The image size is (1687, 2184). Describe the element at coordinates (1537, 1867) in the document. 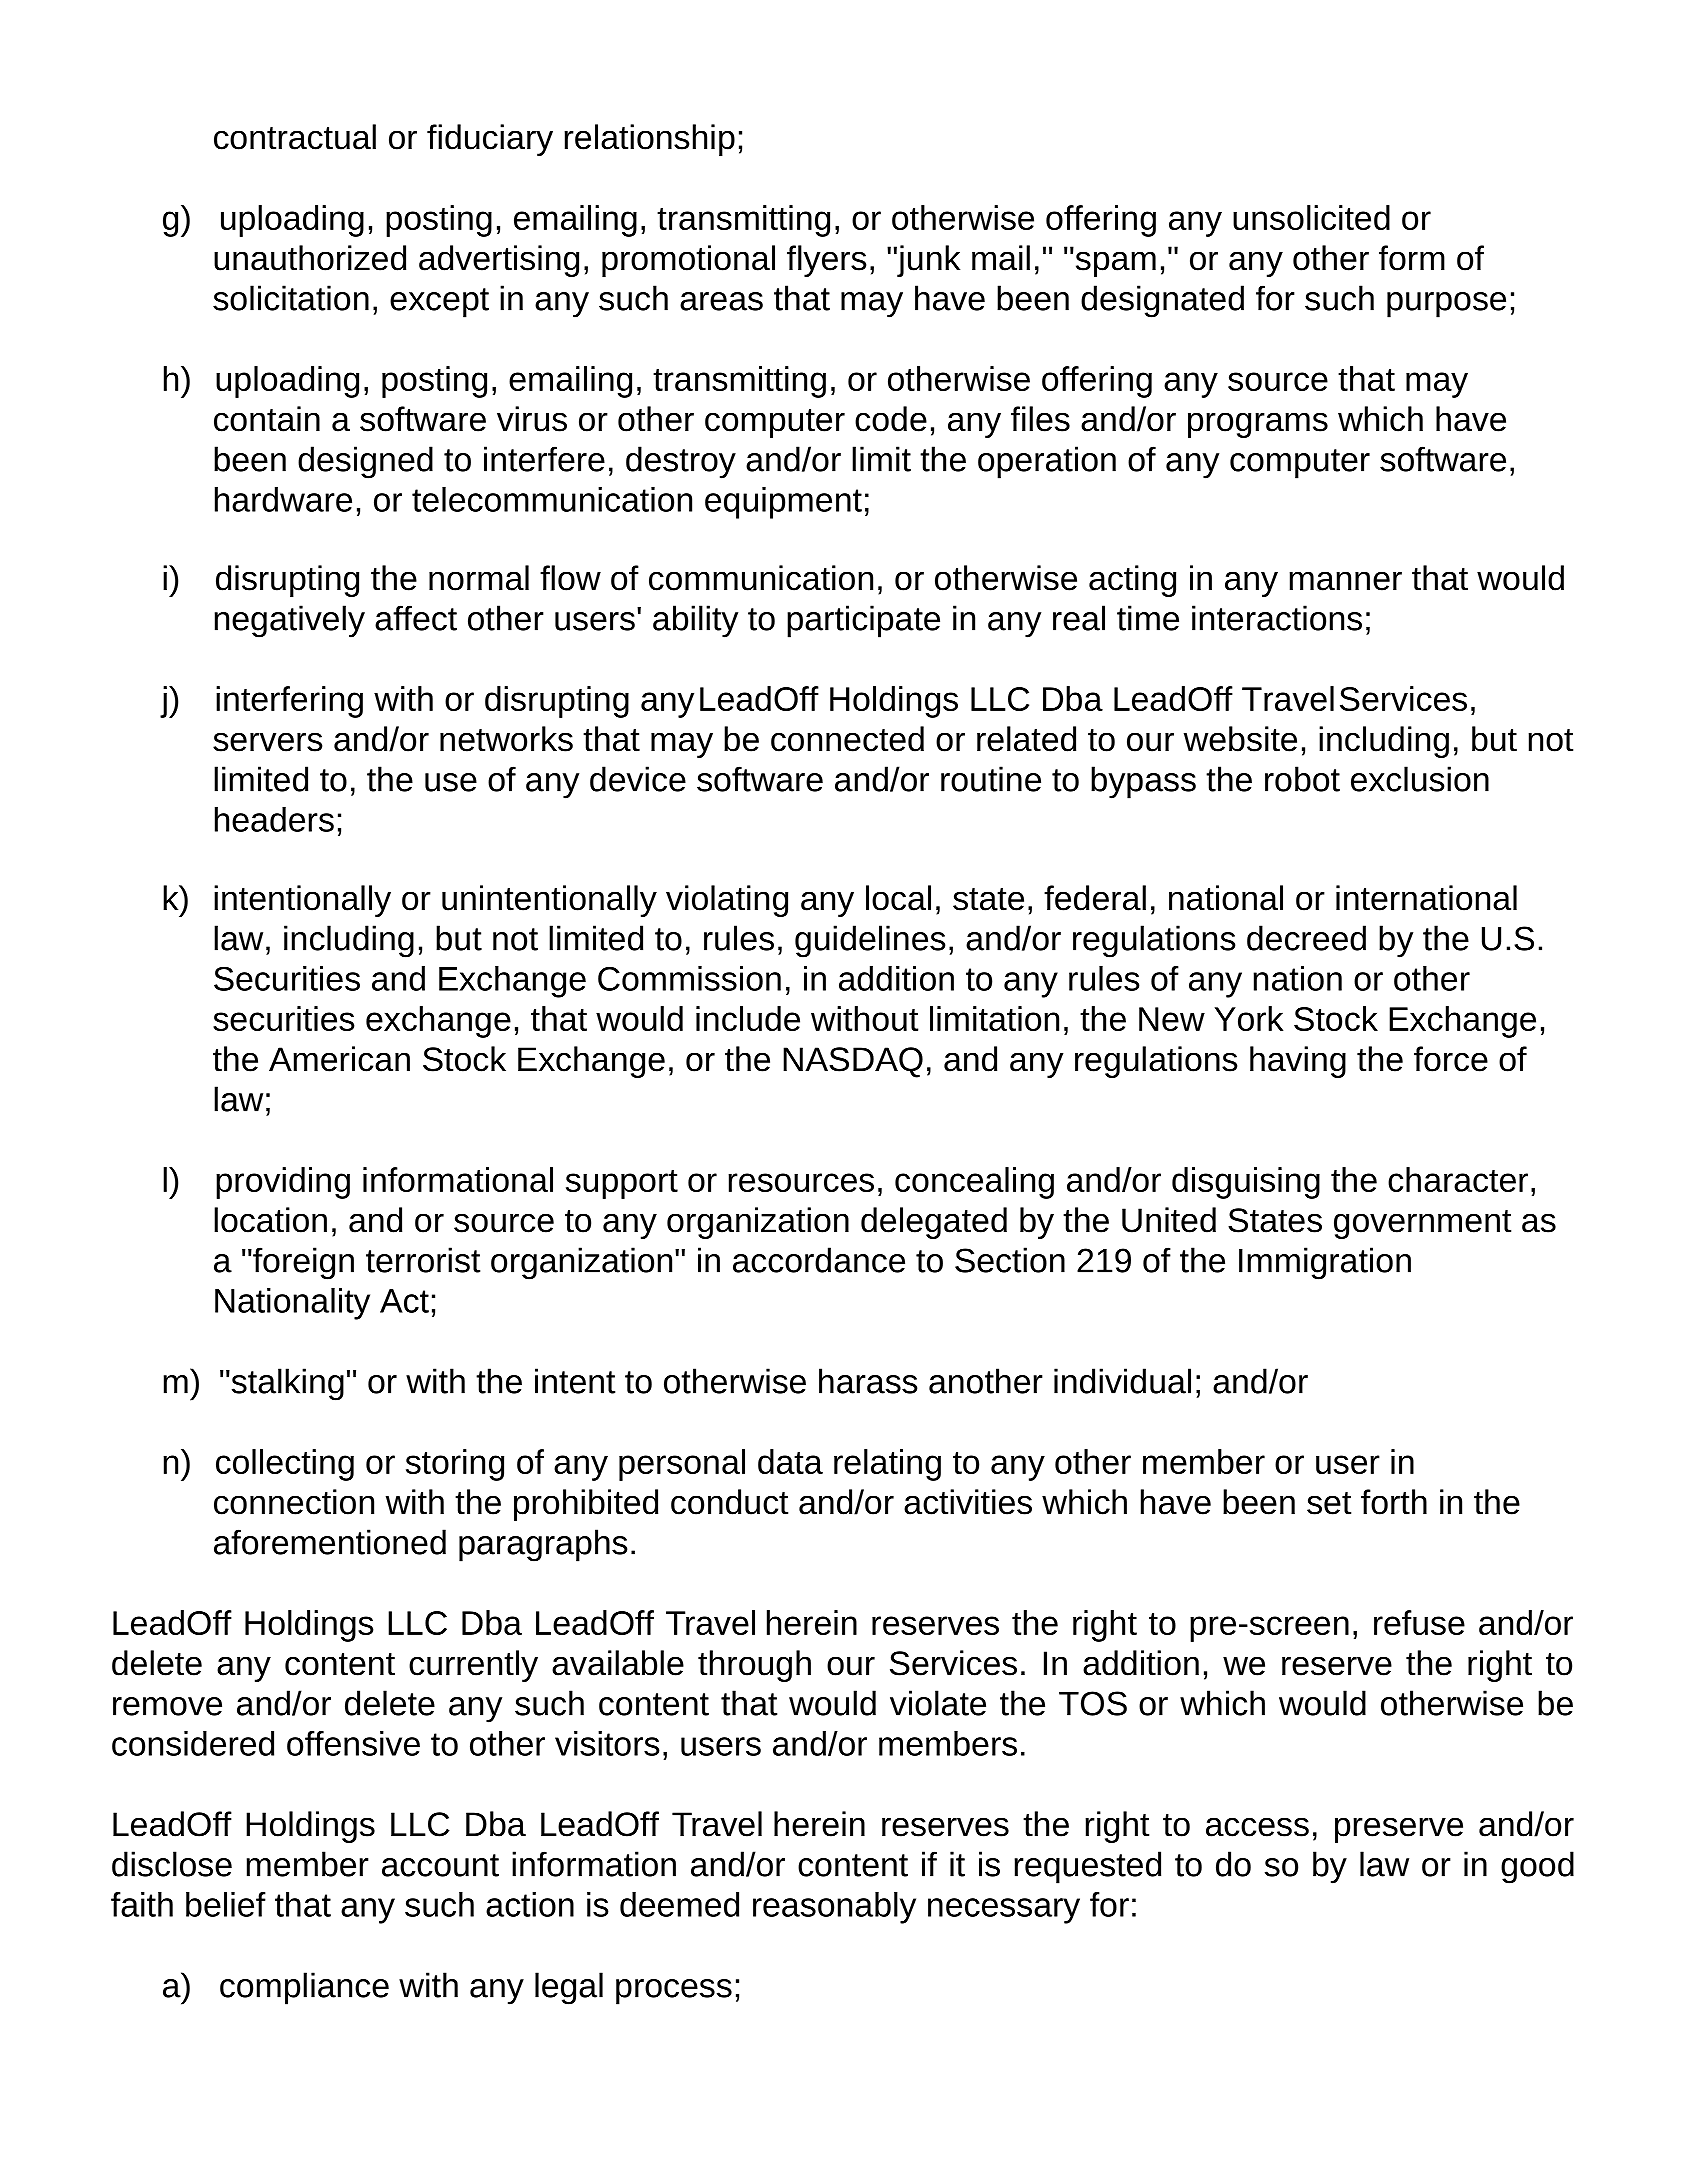

I see `good` at that location.
